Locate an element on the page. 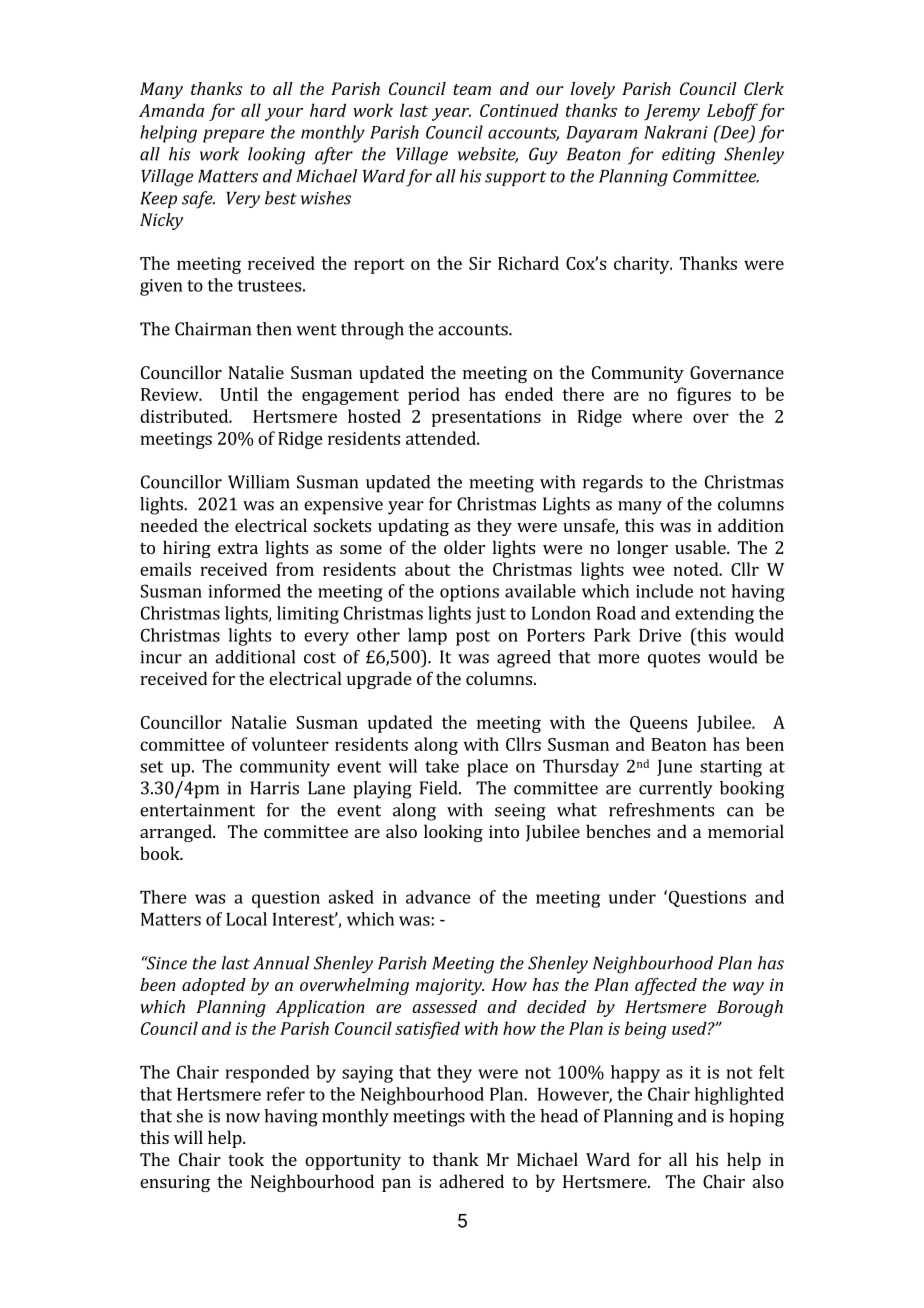  extending is located at coordinates (714, 615).
